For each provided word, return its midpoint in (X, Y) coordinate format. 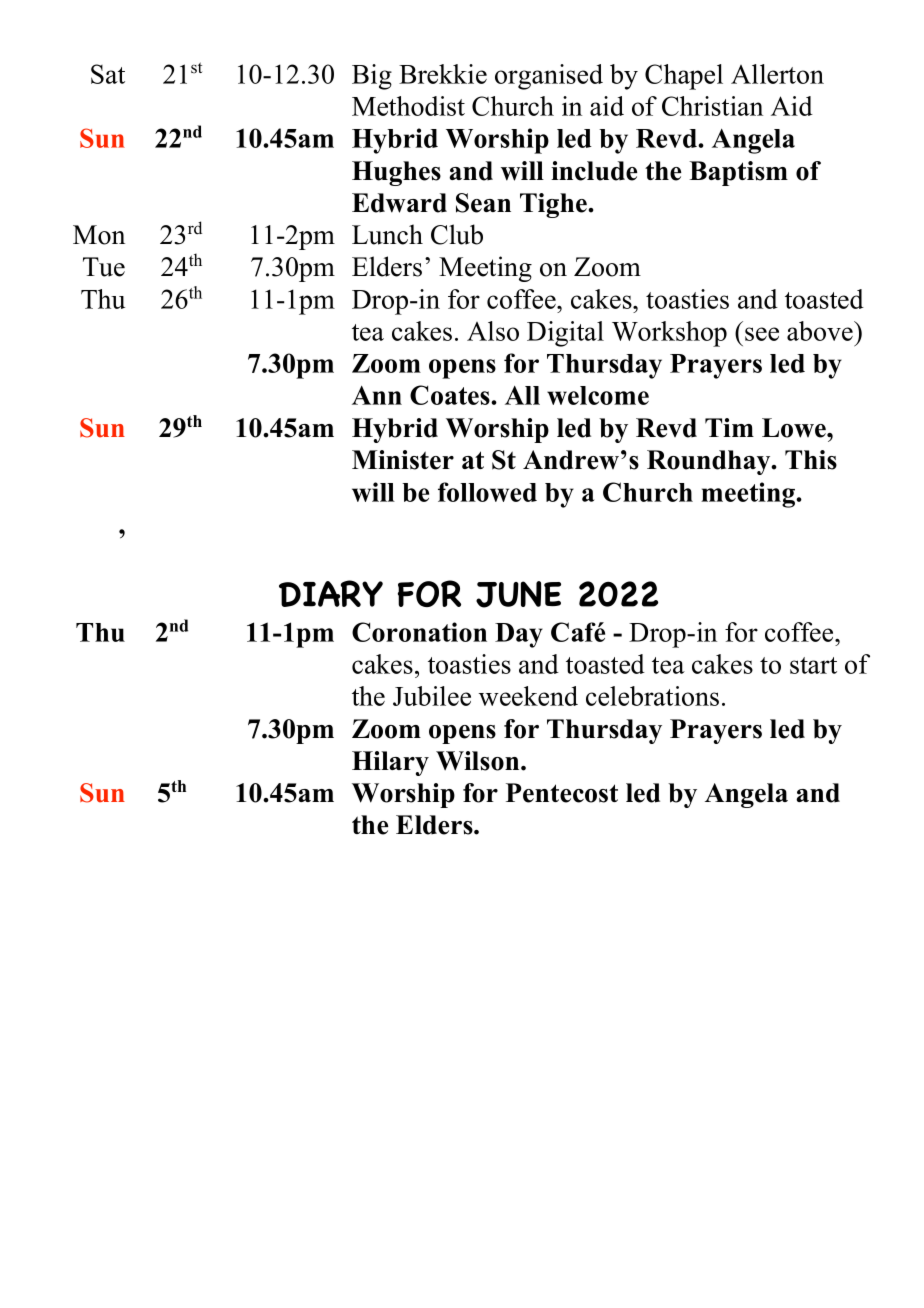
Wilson (479, 761)
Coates (451, 395)
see (762, 334)
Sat (108, 74)
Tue (104, 267)
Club (457, 234)
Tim (729, 427)
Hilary (390, 763)
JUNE (518, 594)
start (813, 665)
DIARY (331, 593)
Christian (712, 106)
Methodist (408, 106)
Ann (377, 395)
